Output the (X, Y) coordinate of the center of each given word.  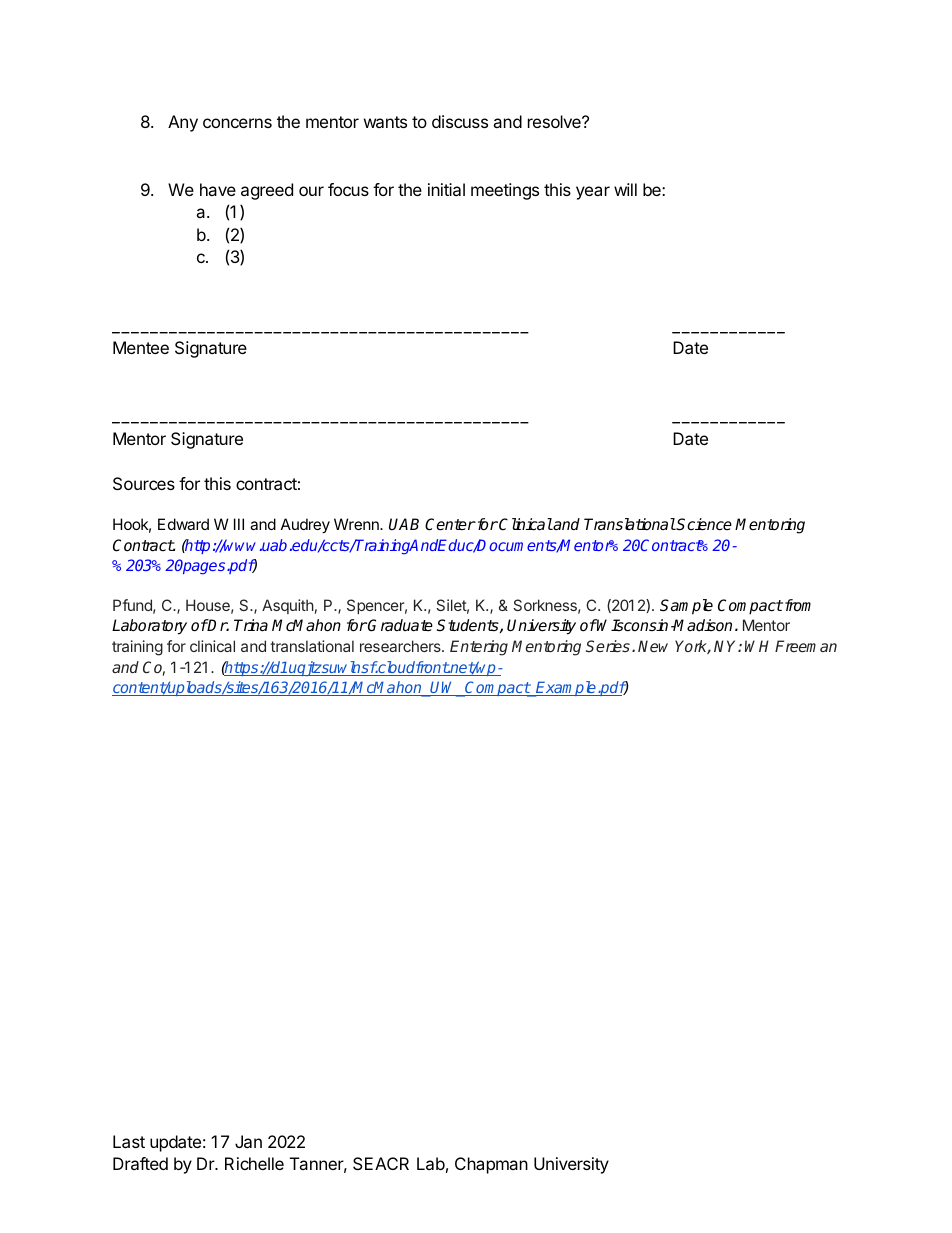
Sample (686, 607)
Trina (251, 625)
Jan (248, 1141)
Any (183, 123)
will (625, 189)
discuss (460, 121)
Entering (479, 648)
